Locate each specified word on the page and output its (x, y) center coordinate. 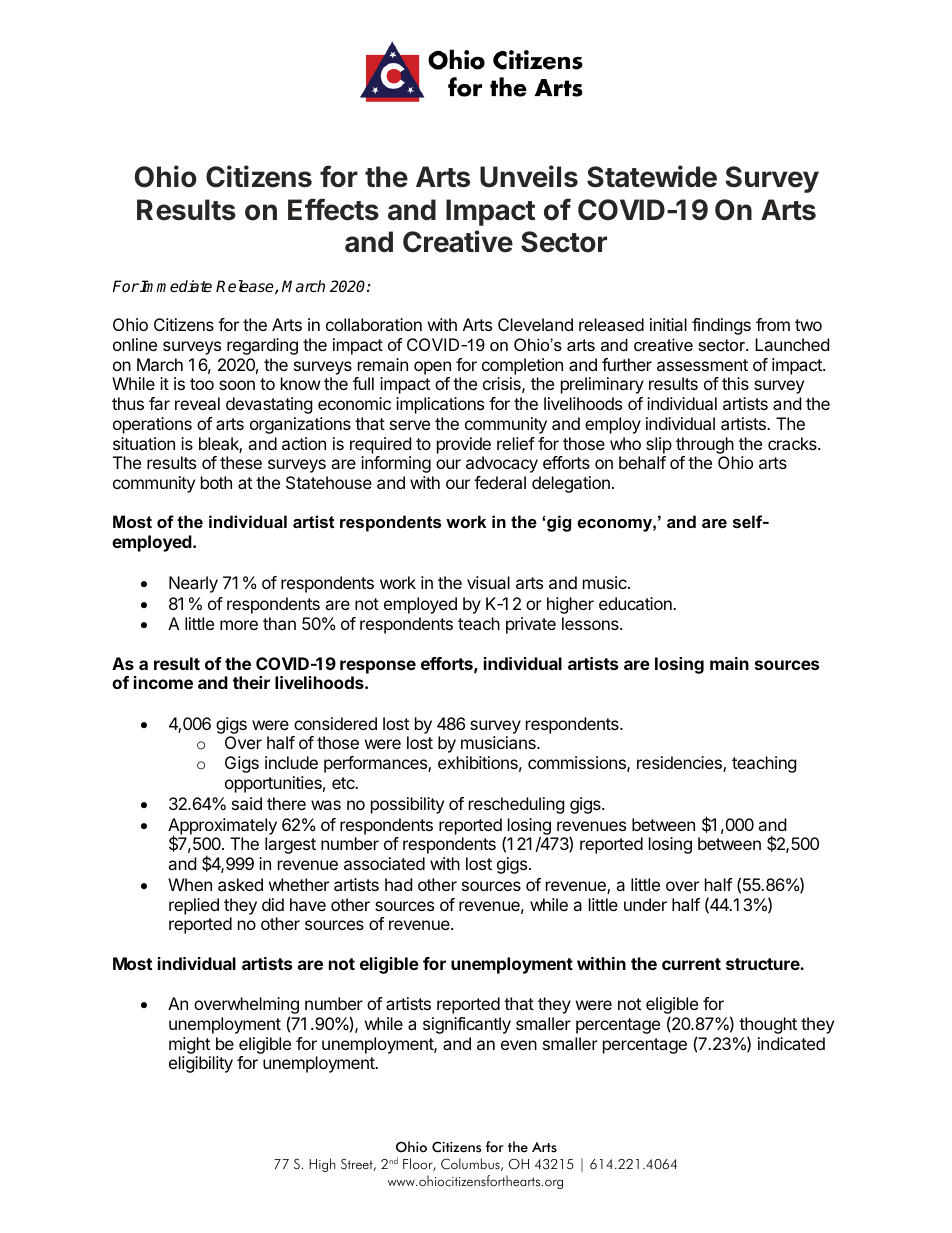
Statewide (652, 176)
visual (488, 582)
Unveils (529, 176)
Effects (333, 209)
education (636, 603)
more (239, 625)
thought (768, 1027)
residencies (680, 764)
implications (440, 405)
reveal (197, 403)
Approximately (222, 827)
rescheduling (517, 805)
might (189, 1045)
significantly (467, 1025)
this (735, 383)
